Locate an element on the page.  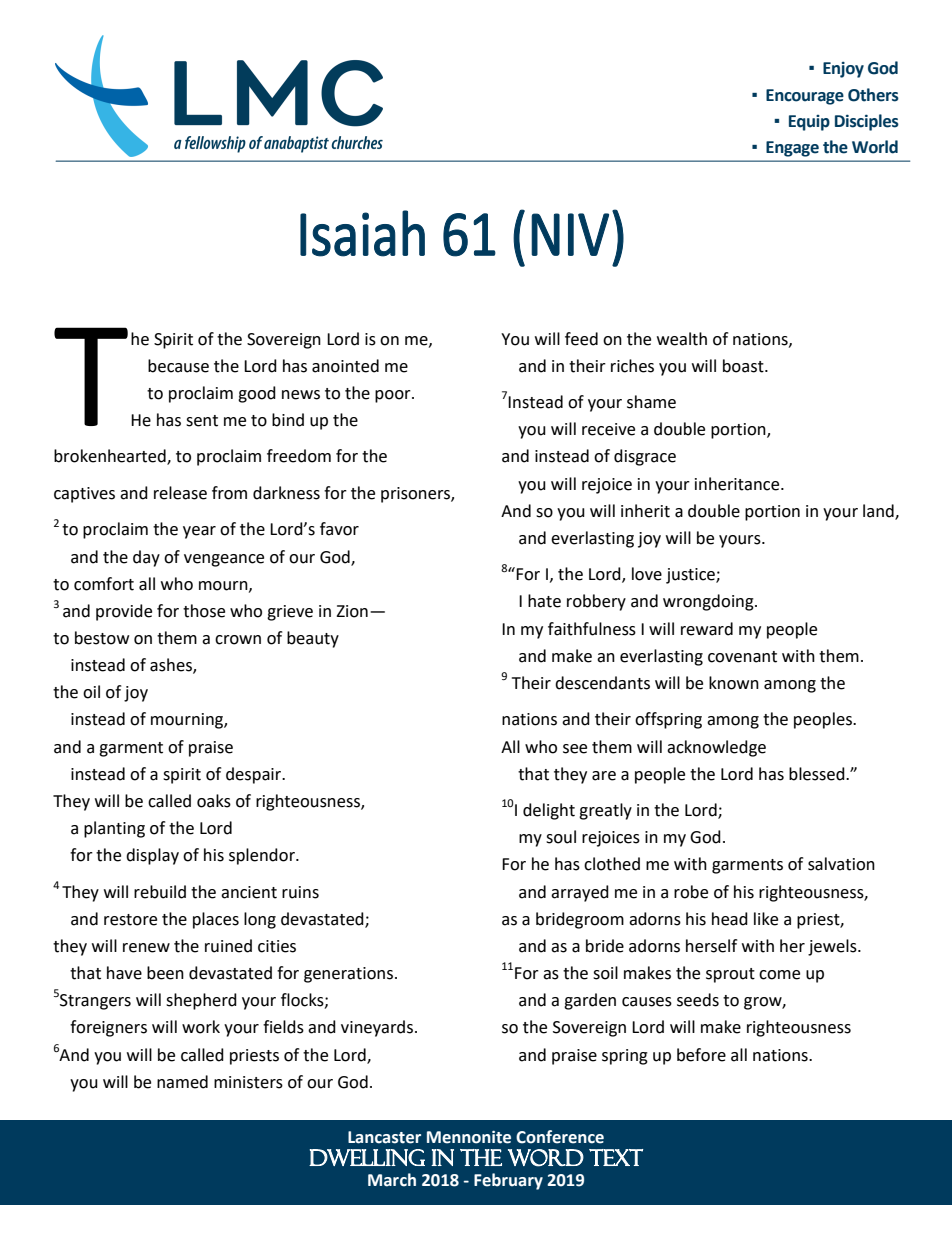
named is located at coordinates (182, 1082).
